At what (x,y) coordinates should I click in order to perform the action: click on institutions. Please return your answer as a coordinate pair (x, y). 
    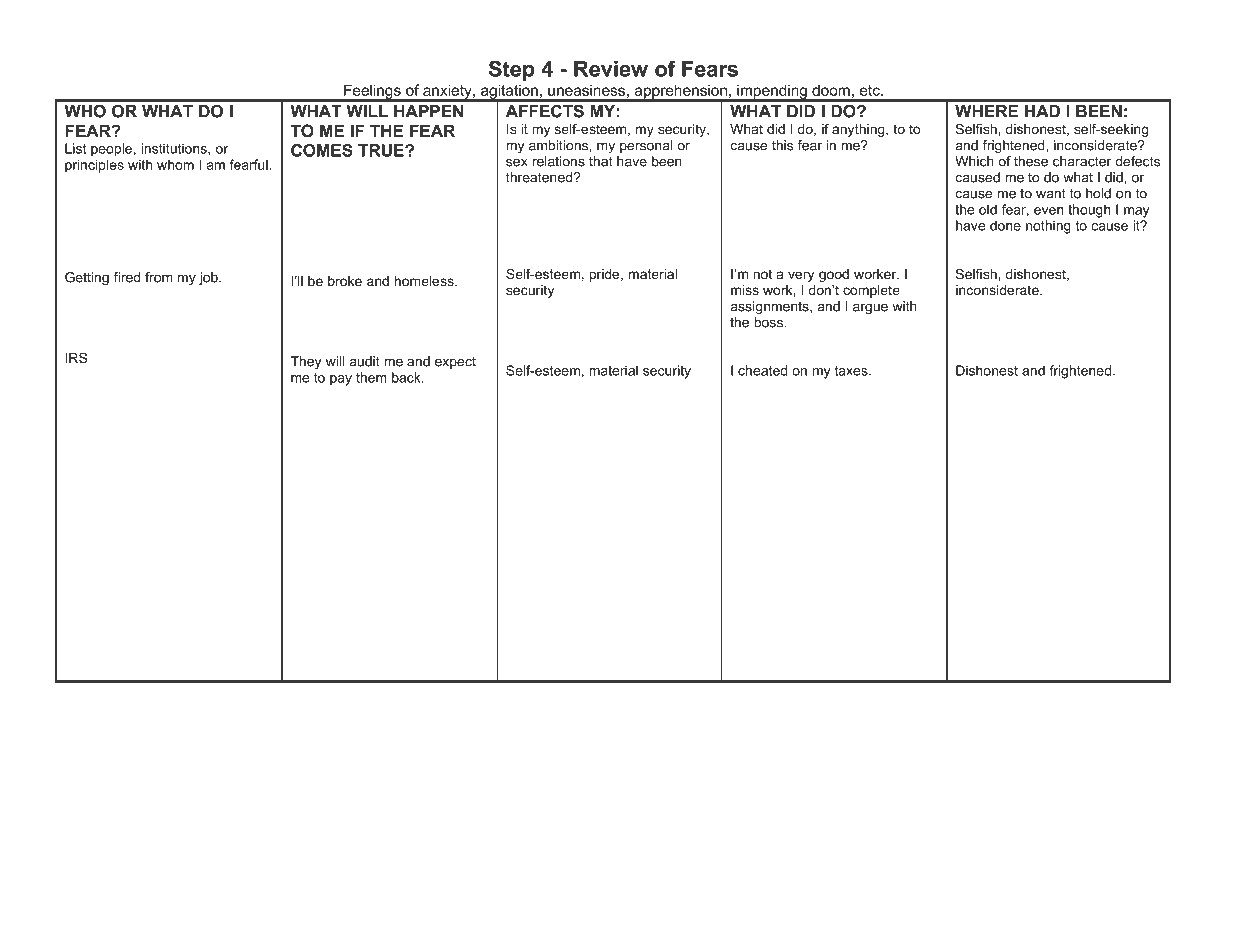
    Looking at the image, I should click on (175, 148).
